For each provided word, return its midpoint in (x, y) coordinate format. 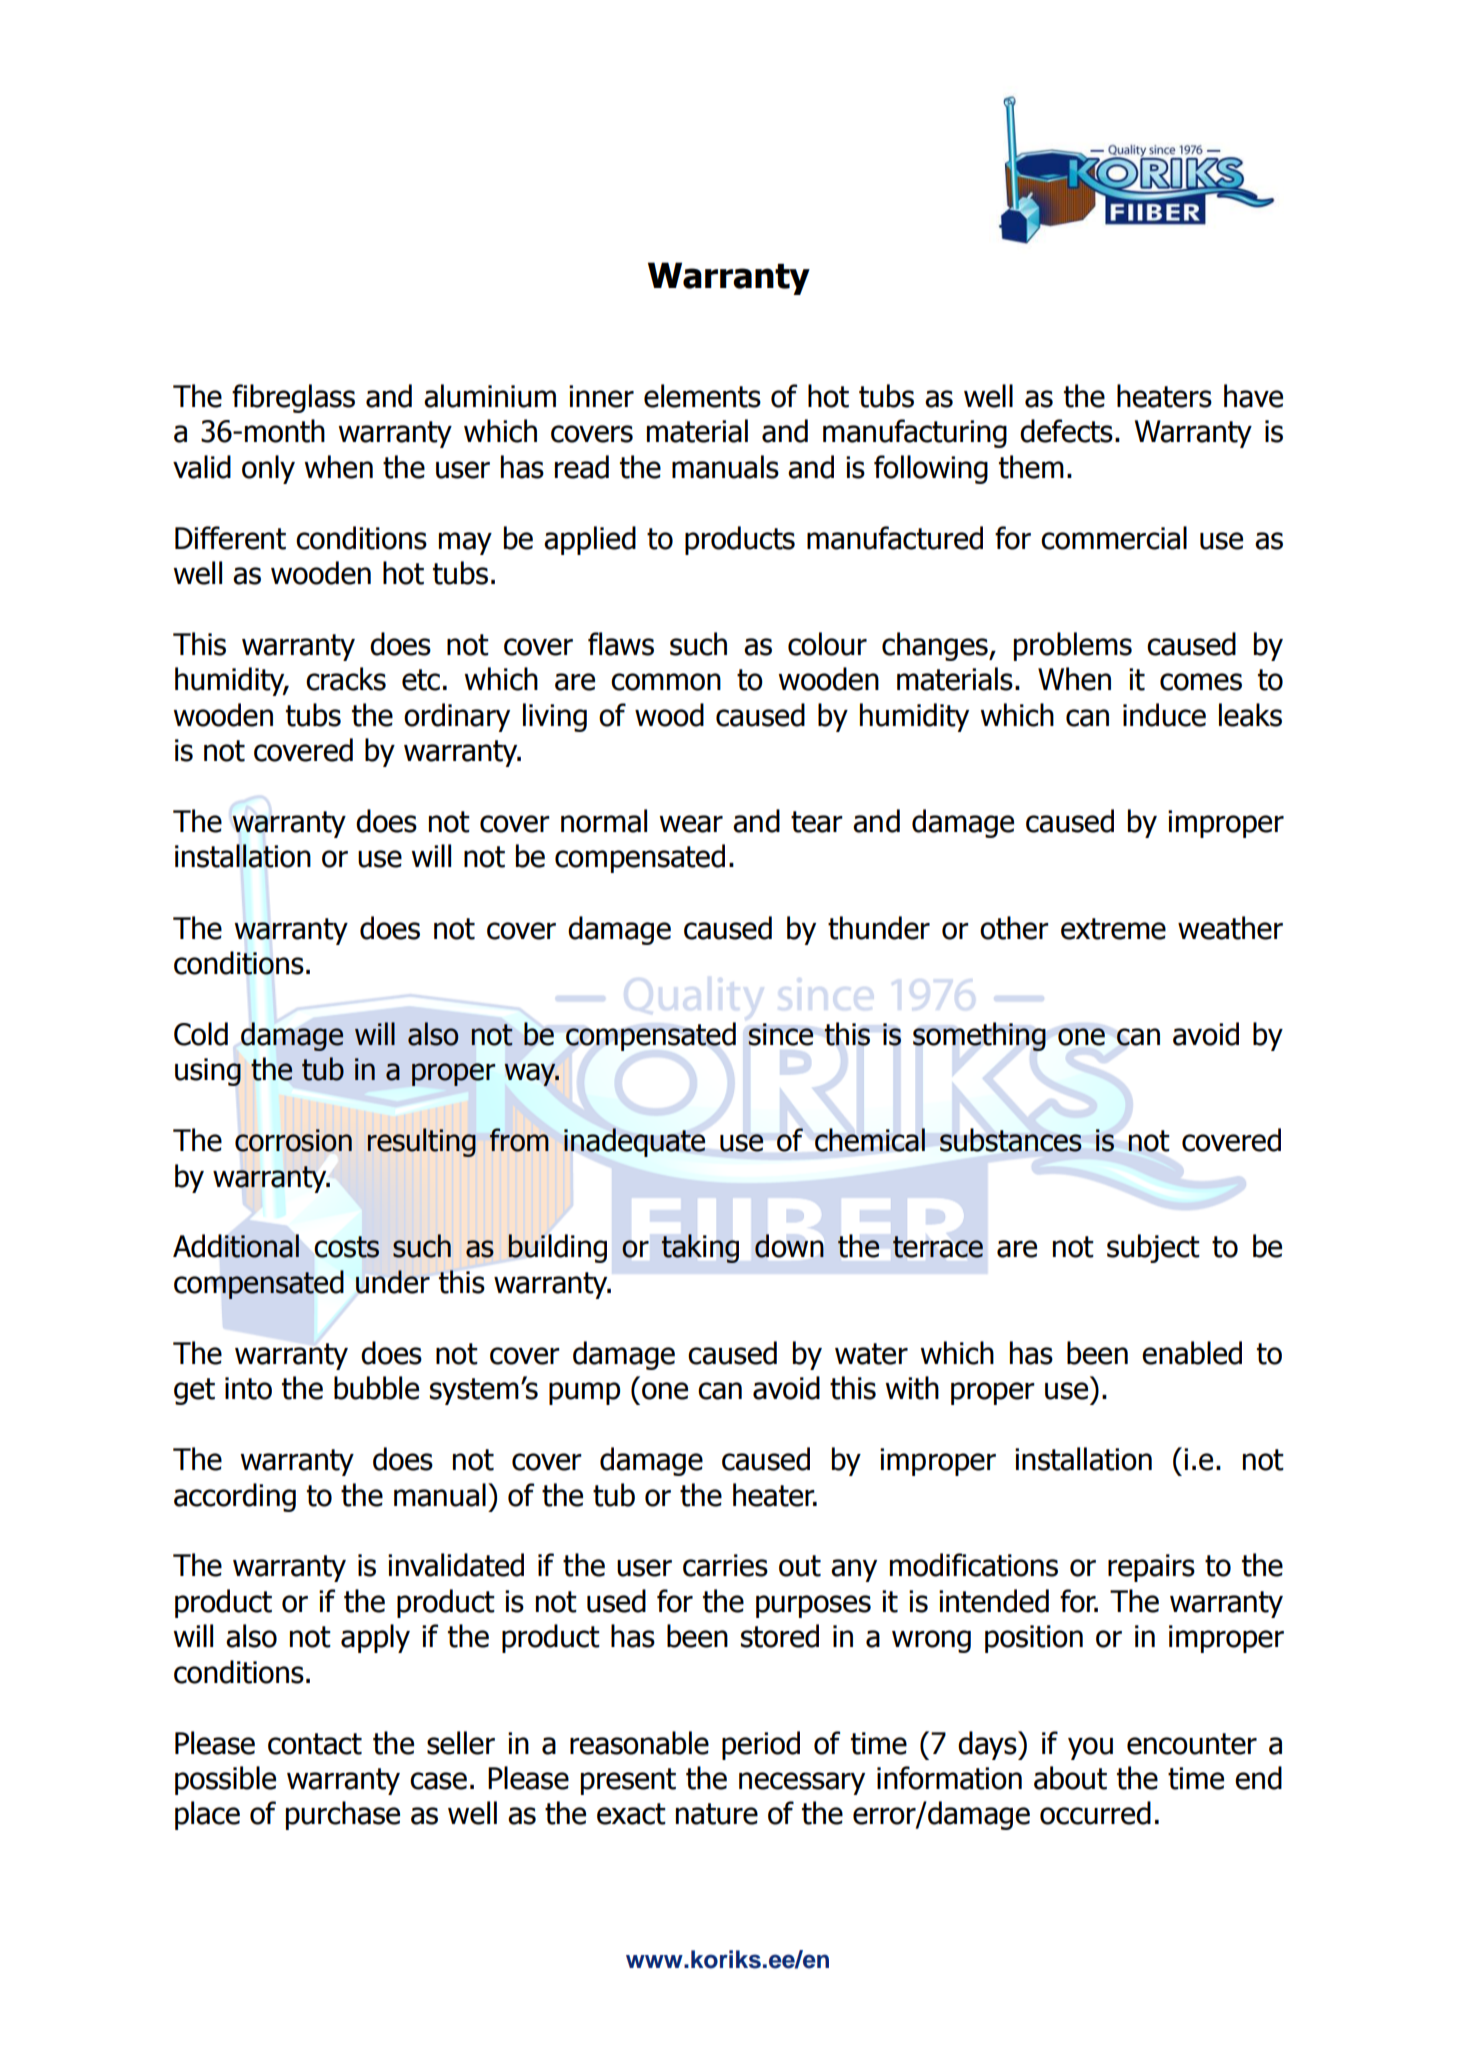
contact (315, 1744)
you (1090, 1748)
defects (1066, 431)
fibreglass (293, 398)
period (761, 1745)
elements (702, 396)
